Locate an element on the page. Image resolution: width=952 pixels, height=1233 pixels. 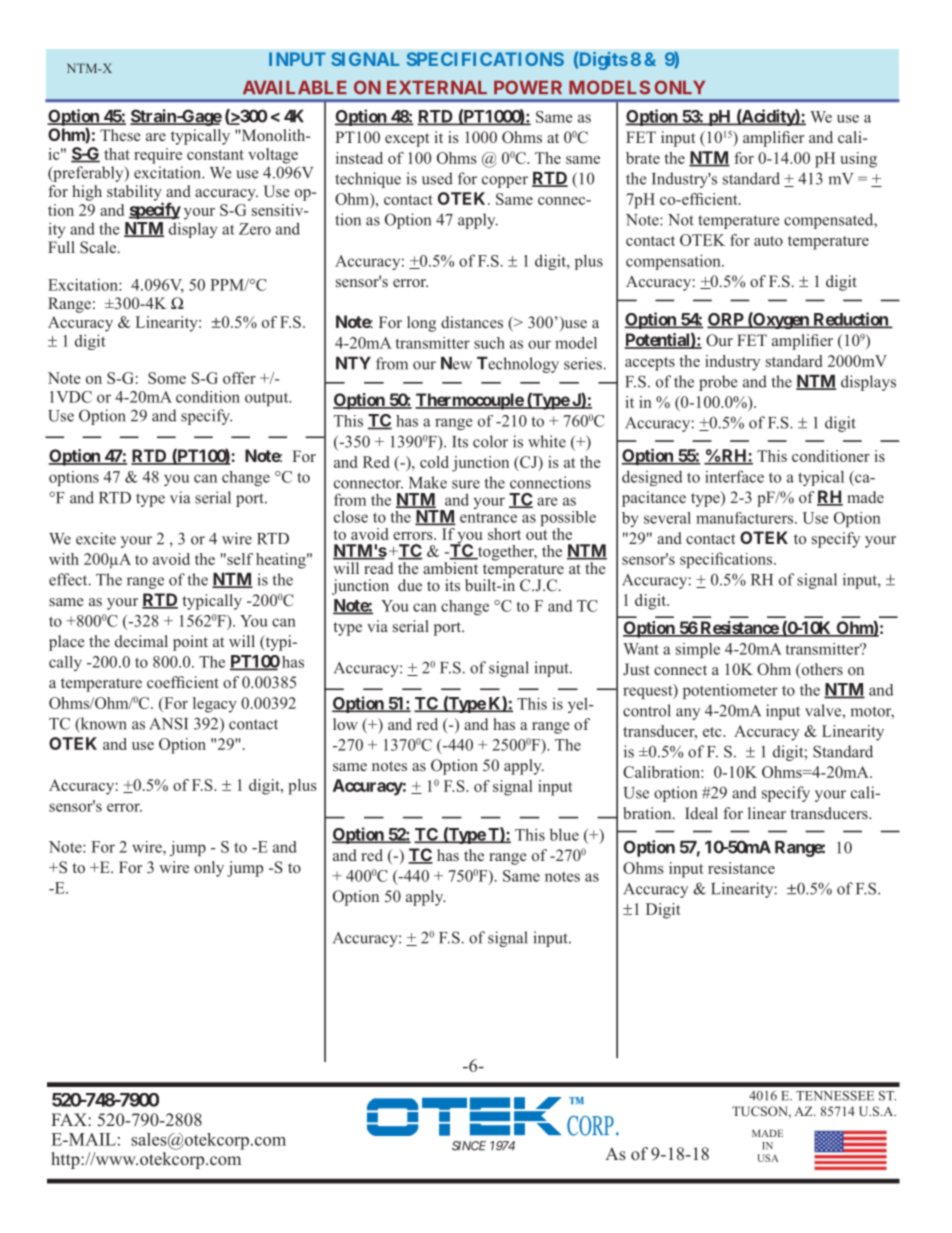
probe is located at coordinates (718, 383).
